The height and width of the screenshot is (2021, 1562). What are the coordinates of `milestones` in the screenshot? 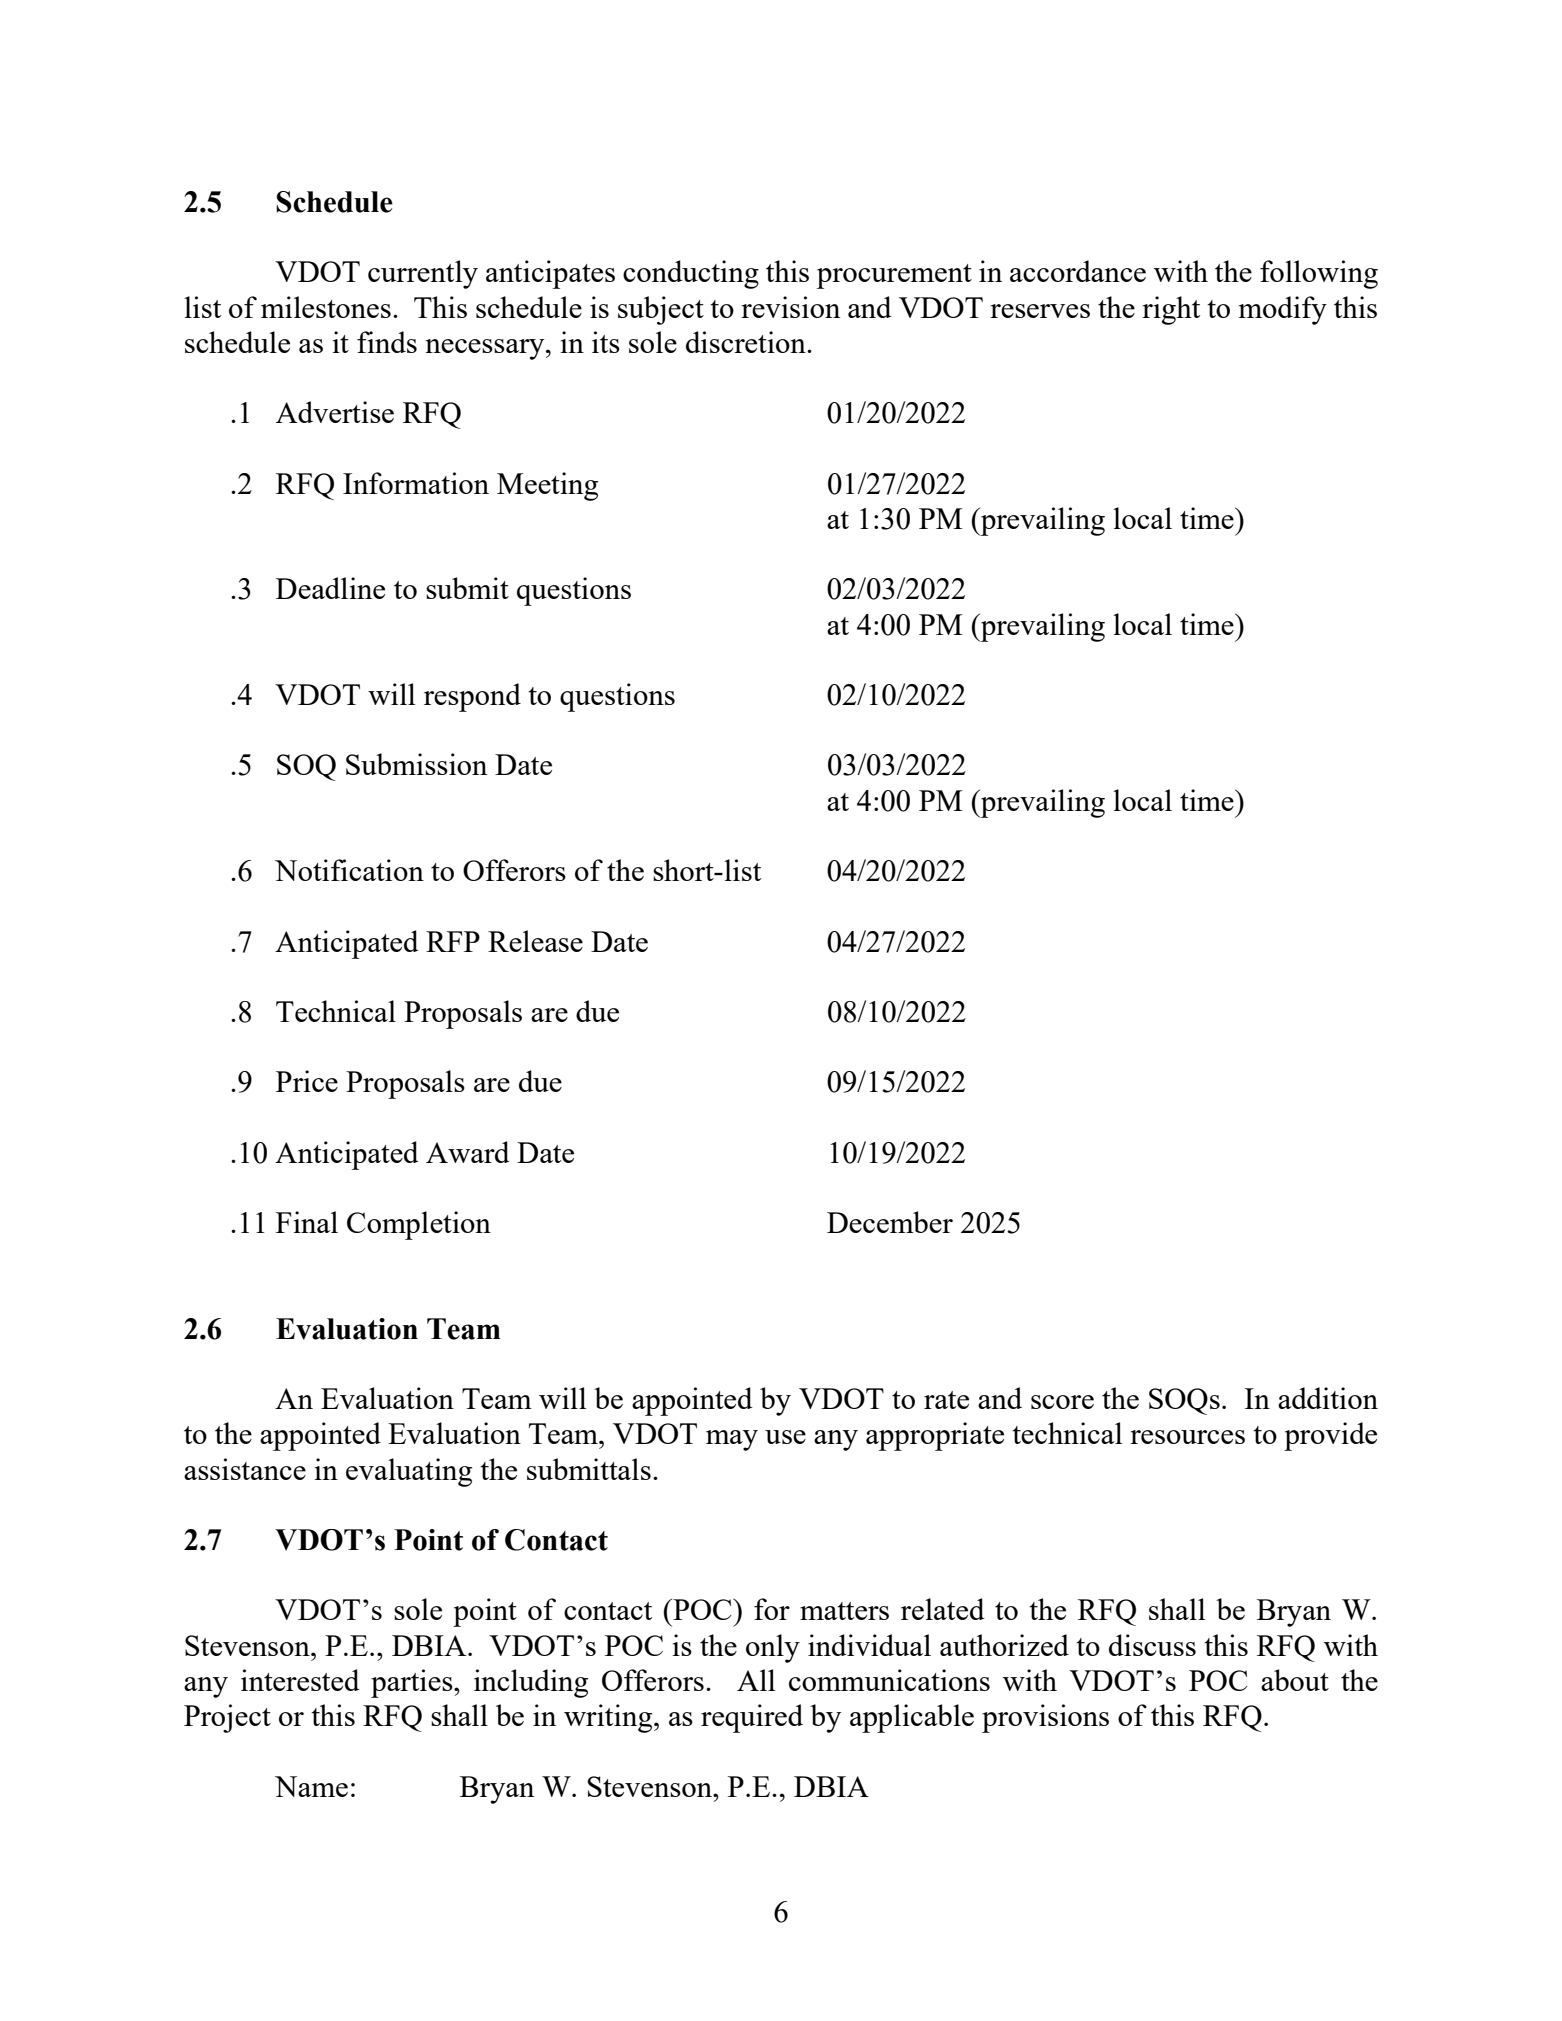 It's located at (326, 307).
